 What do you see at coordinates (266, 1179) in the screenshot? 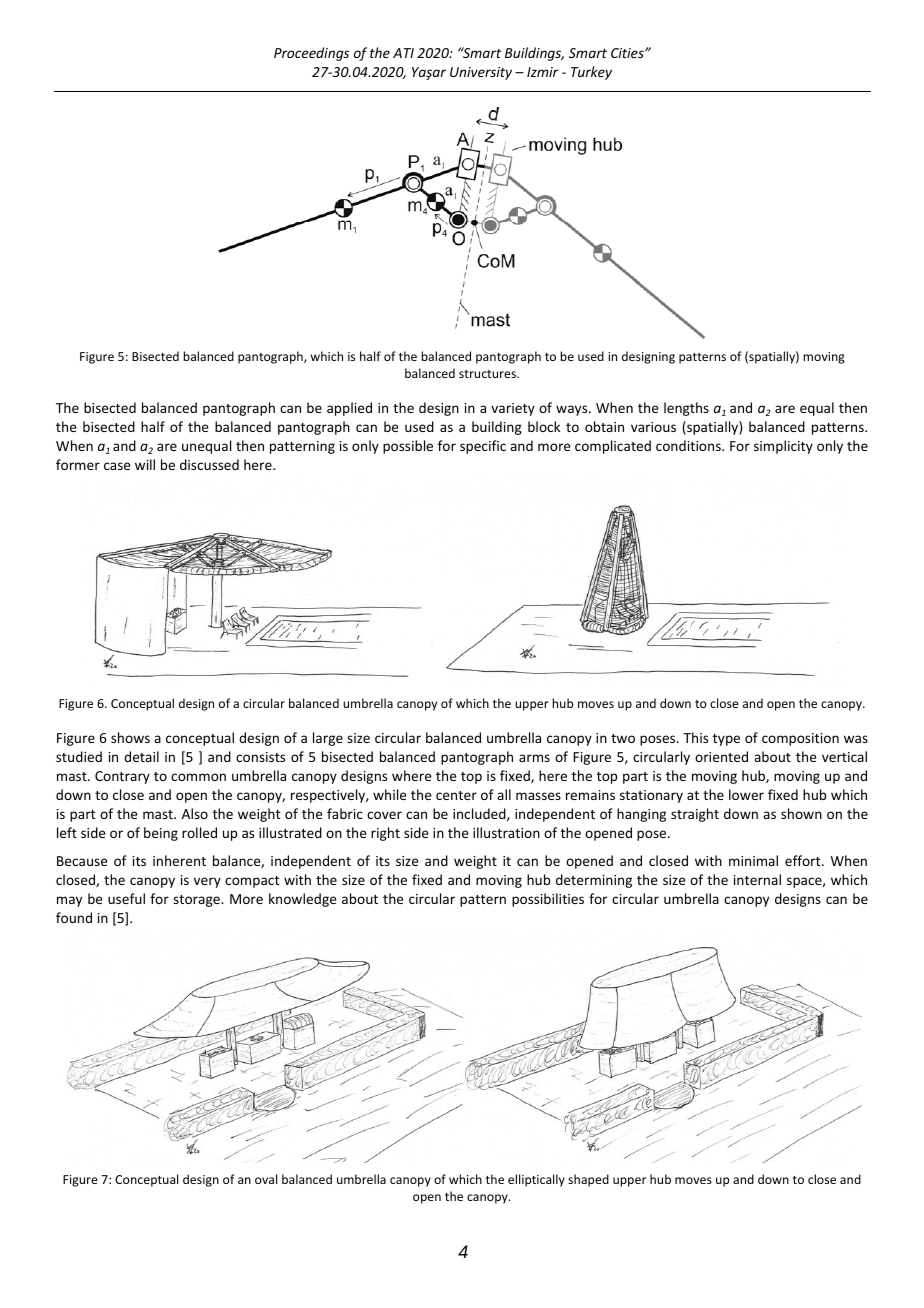
I see `oval` at bounding box center [266, 1179].
